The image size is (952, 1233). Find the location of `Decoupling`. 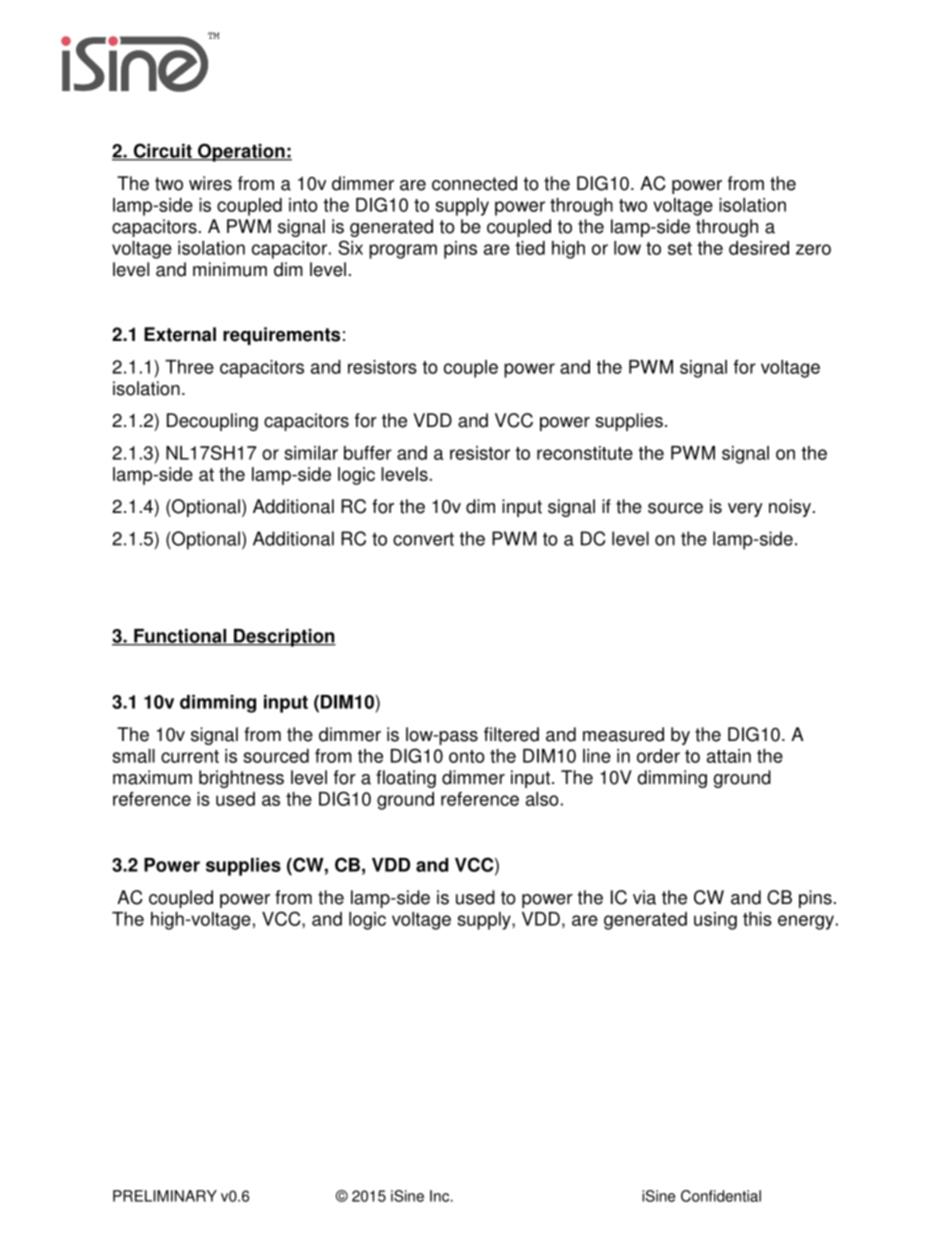

Decoupling is located at coordinates (212, 422).
